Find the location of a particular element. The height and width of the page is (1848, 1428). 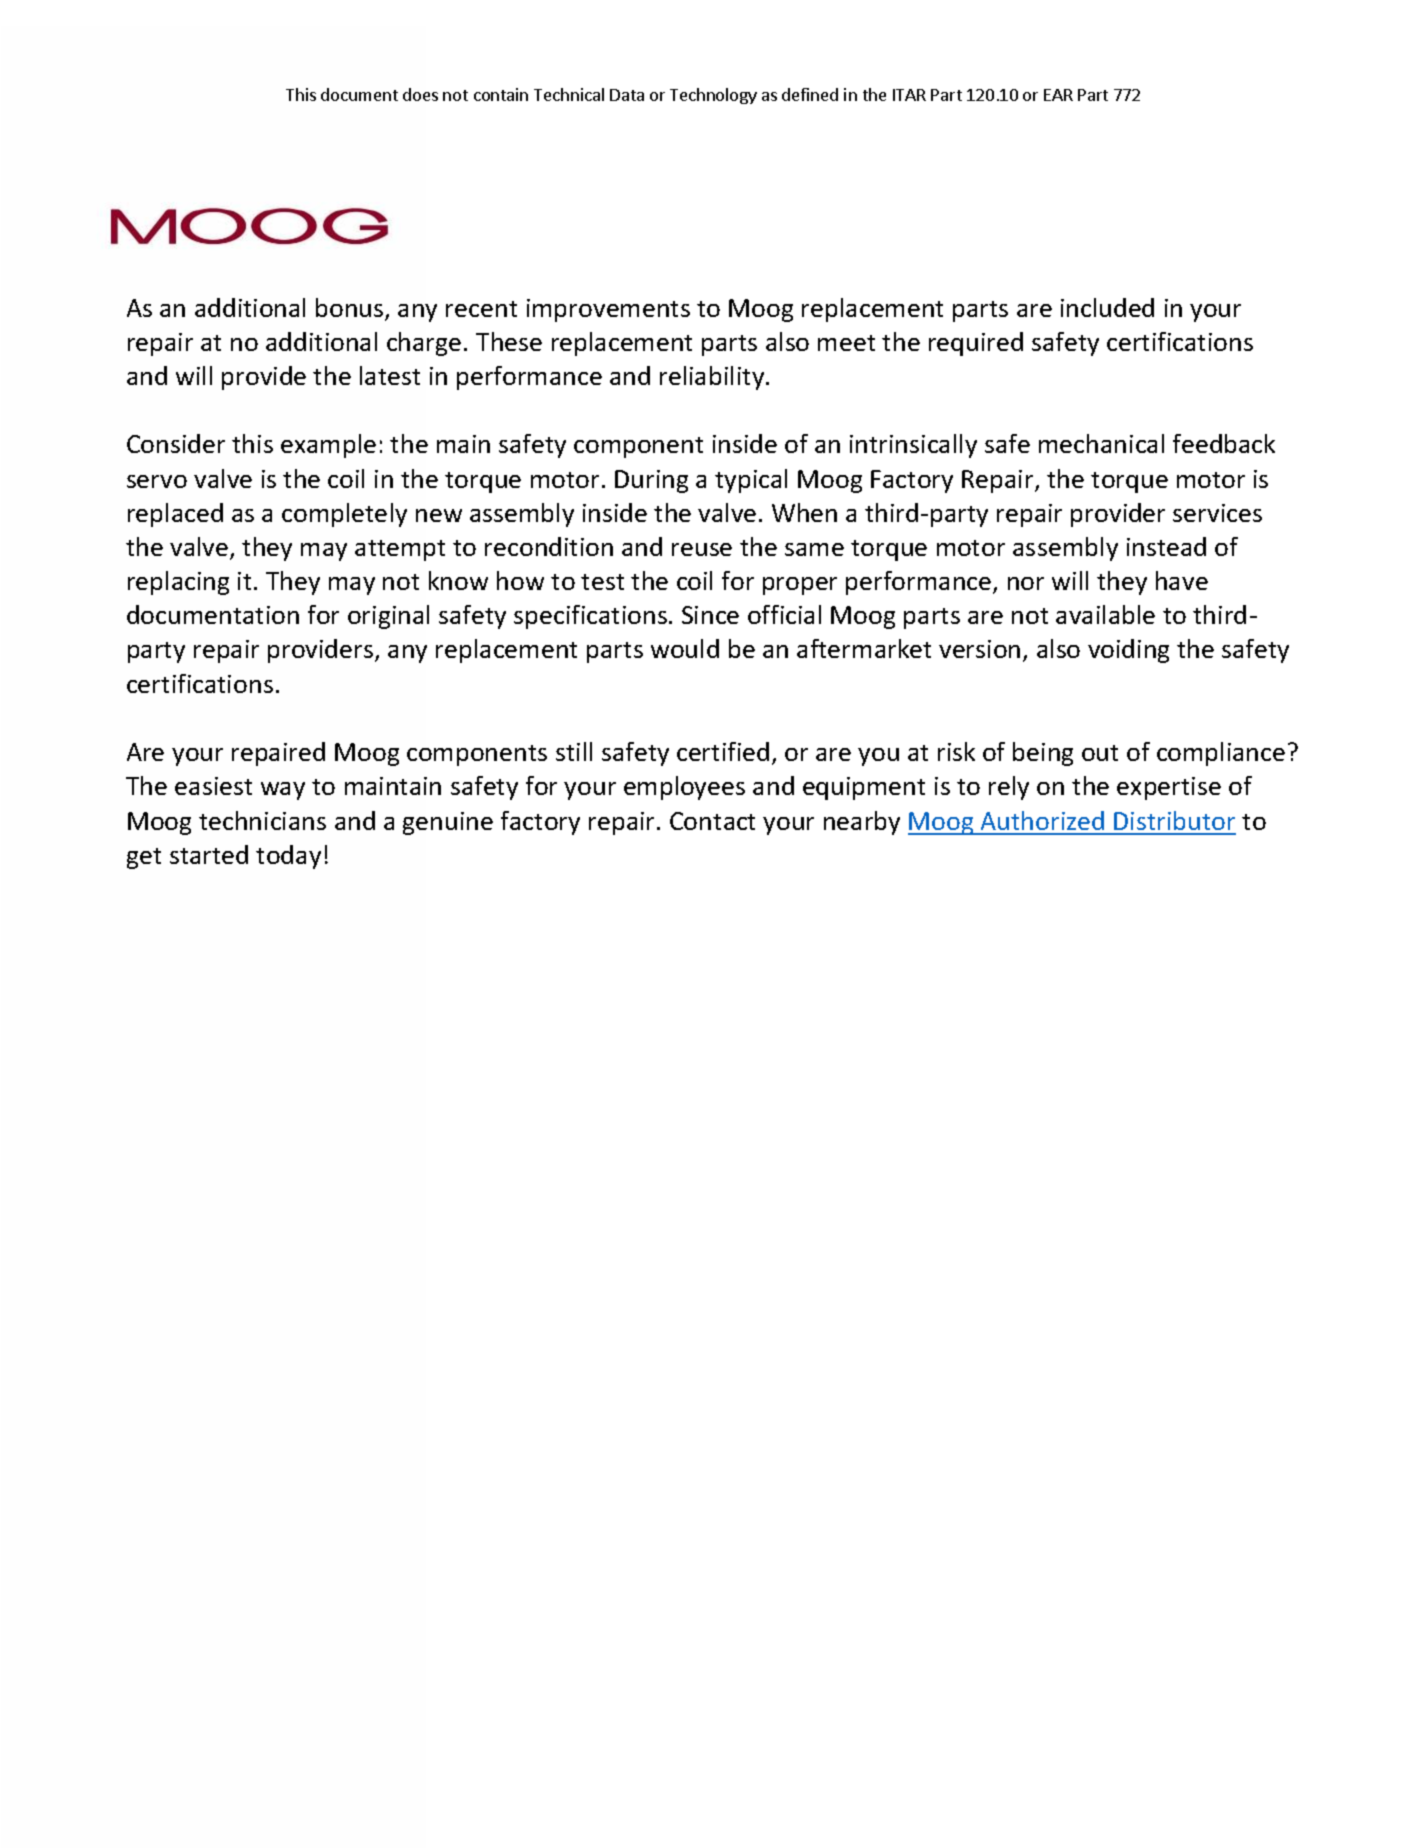

voiding is located at coordinates (1128, 651).
